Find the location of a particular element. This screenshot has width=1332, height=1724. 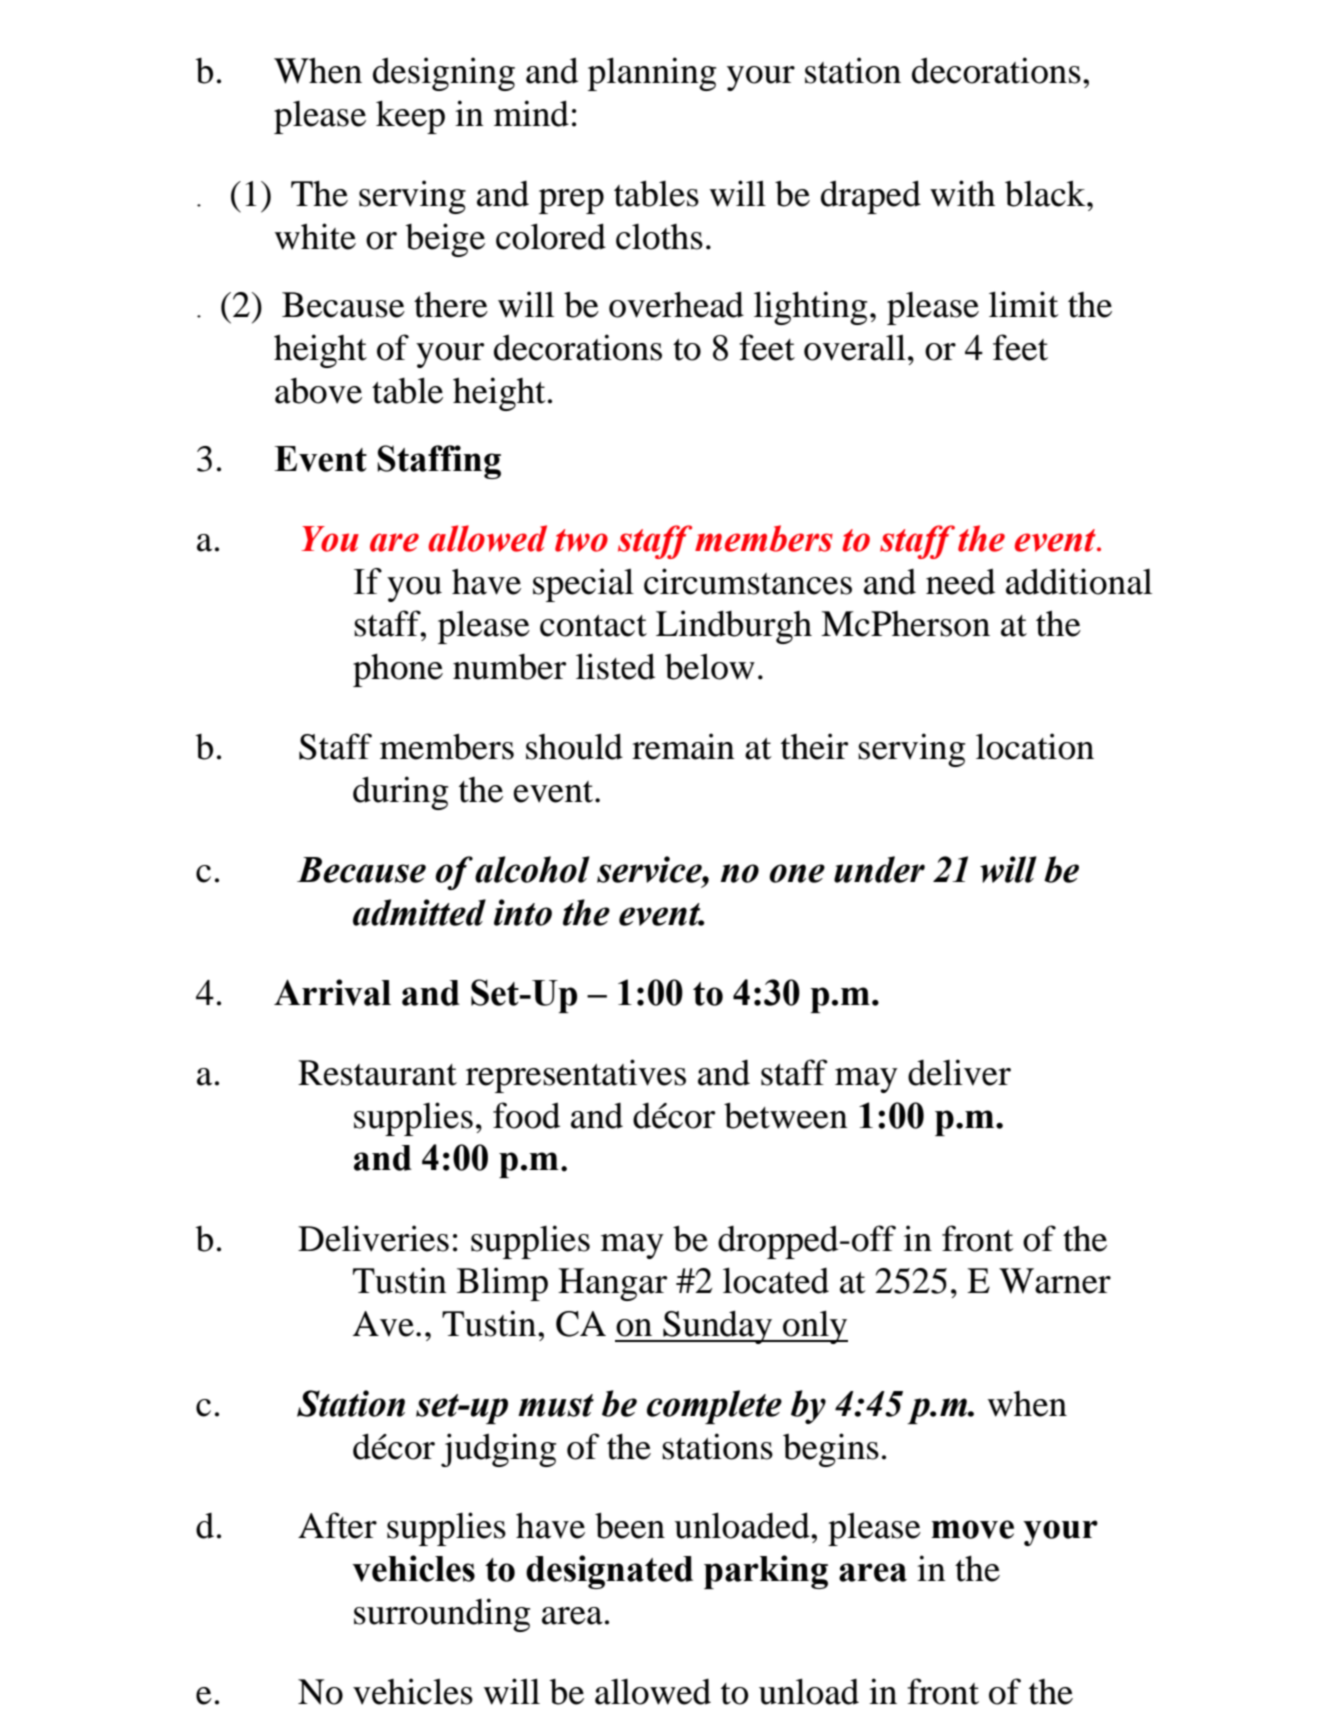

move is located at coordinates (972, 1529).
